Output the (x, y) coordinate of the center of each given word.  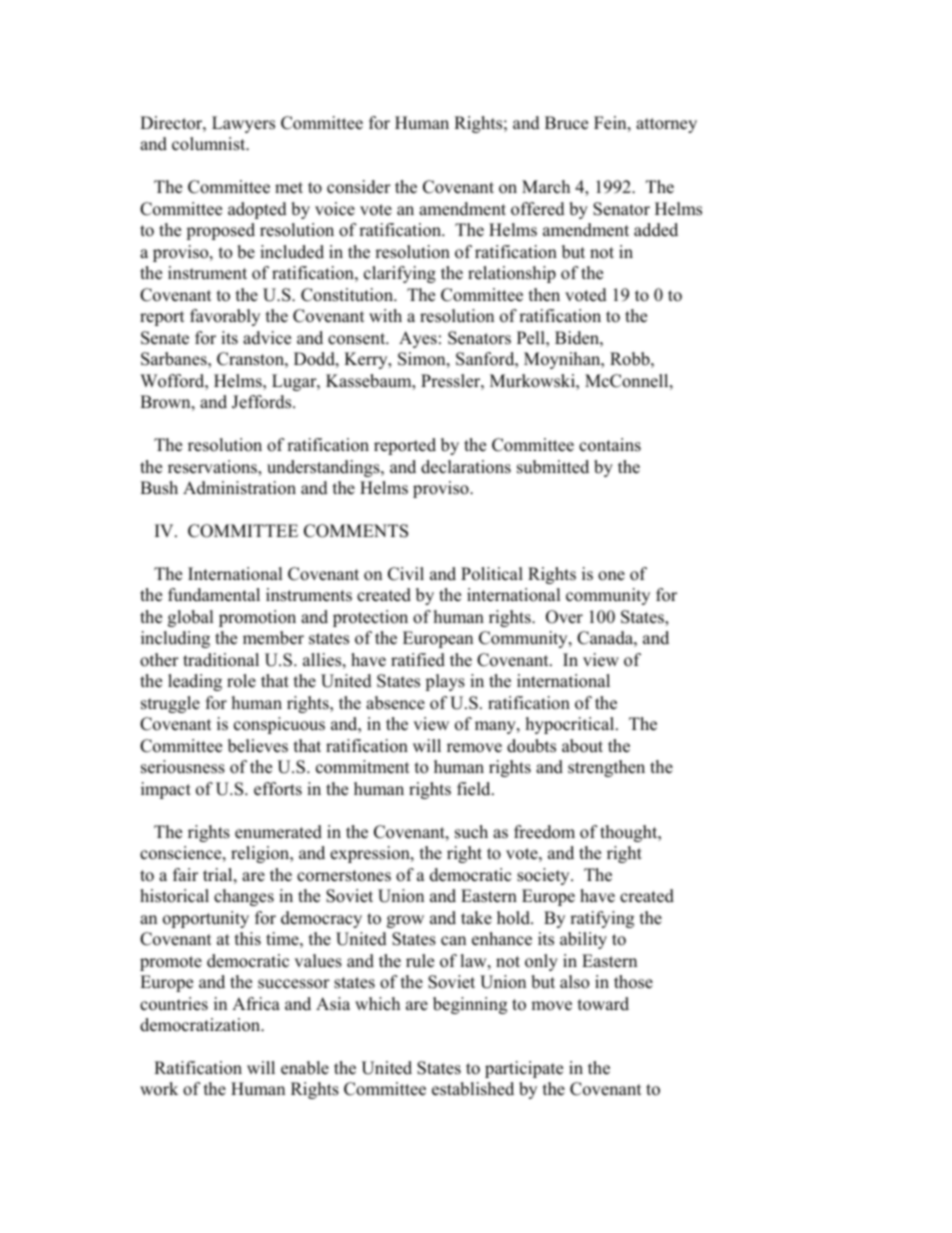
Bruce (566, 123)
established (473, 1089)
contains (610, 445)
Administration (239, 488)
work (159, 1089)
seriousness (183, 767)
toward (603, 1004)
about (582, 746)
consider (359, 187)
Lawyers (243, 124)
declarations (466, 467)
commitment (363, 767)
